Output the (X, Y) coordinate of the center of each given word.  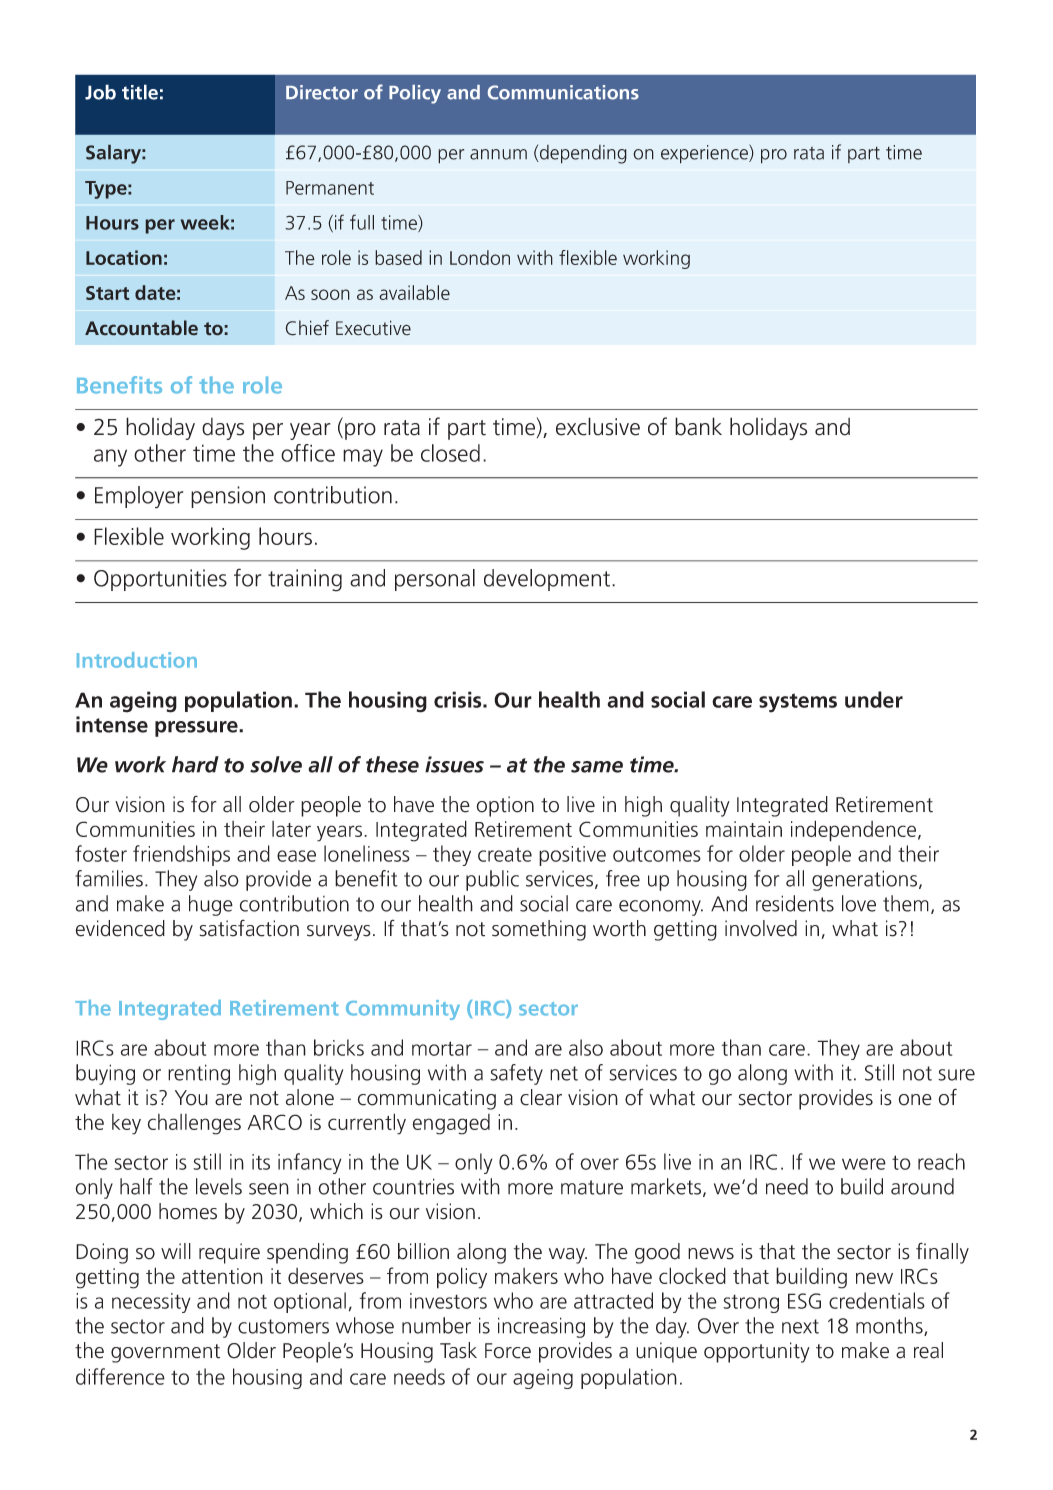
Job (100, 92)
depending (582, 154)
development (548, 580)
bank (698, 426)
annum (498, 154)
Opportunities (160, 580)
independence (853, 831)
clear (541, 1097)
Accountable (141, 327)
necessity (151, 1303)
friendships (181, 855)
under (874, 699)
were (864, 1164)
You (191, 1098)
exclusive (598, 426)
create (505, 854)
